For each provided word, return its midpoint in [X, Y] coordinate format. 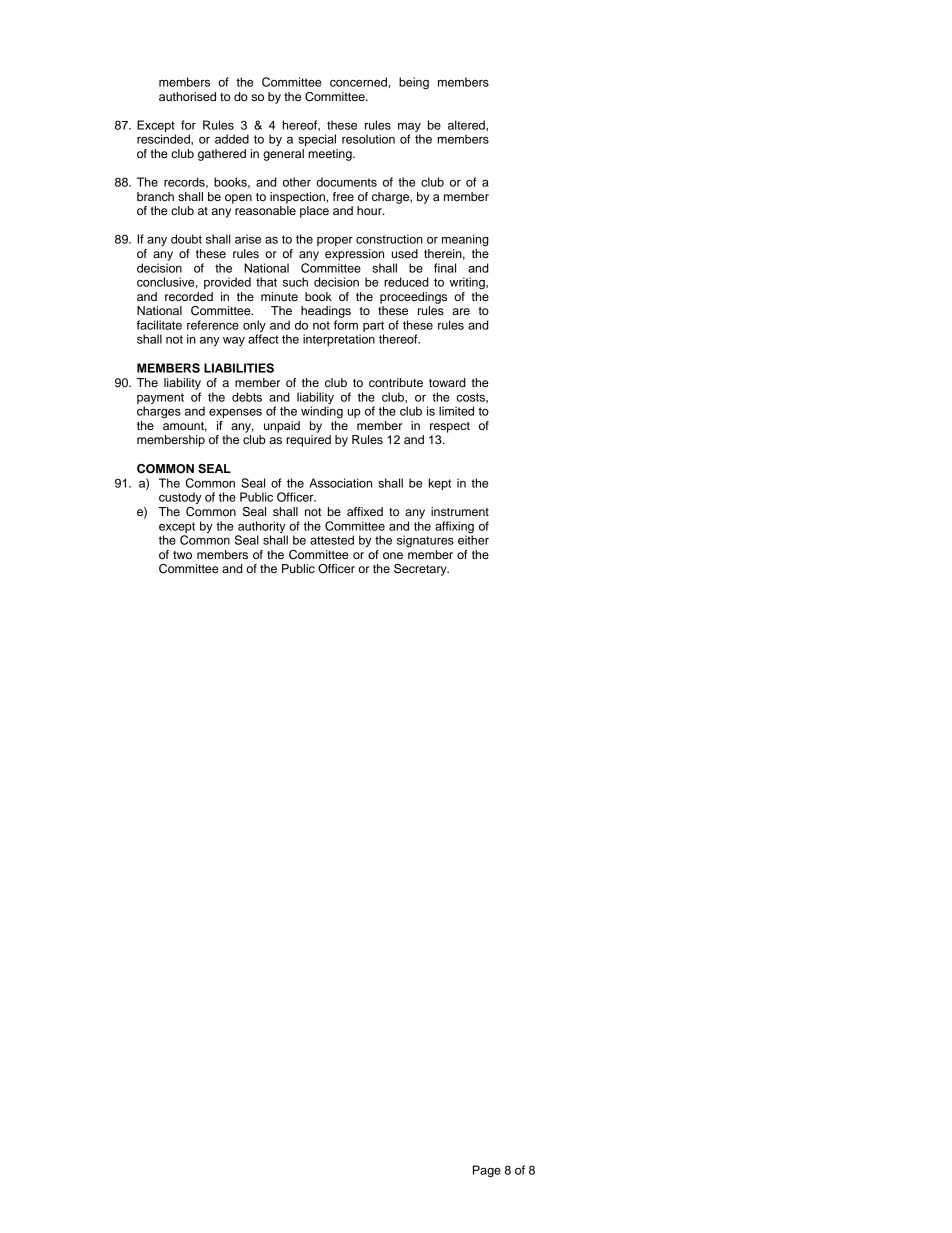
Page [487, 1171]
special [317, 140]
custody [180, 498]
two [182, 555]
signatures [425, 541]
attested [332, 540]
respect [450, 427]
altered [467, 125]
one [393, 555]
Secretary [421, 570]
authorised [187, 96]
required [308, 441]
